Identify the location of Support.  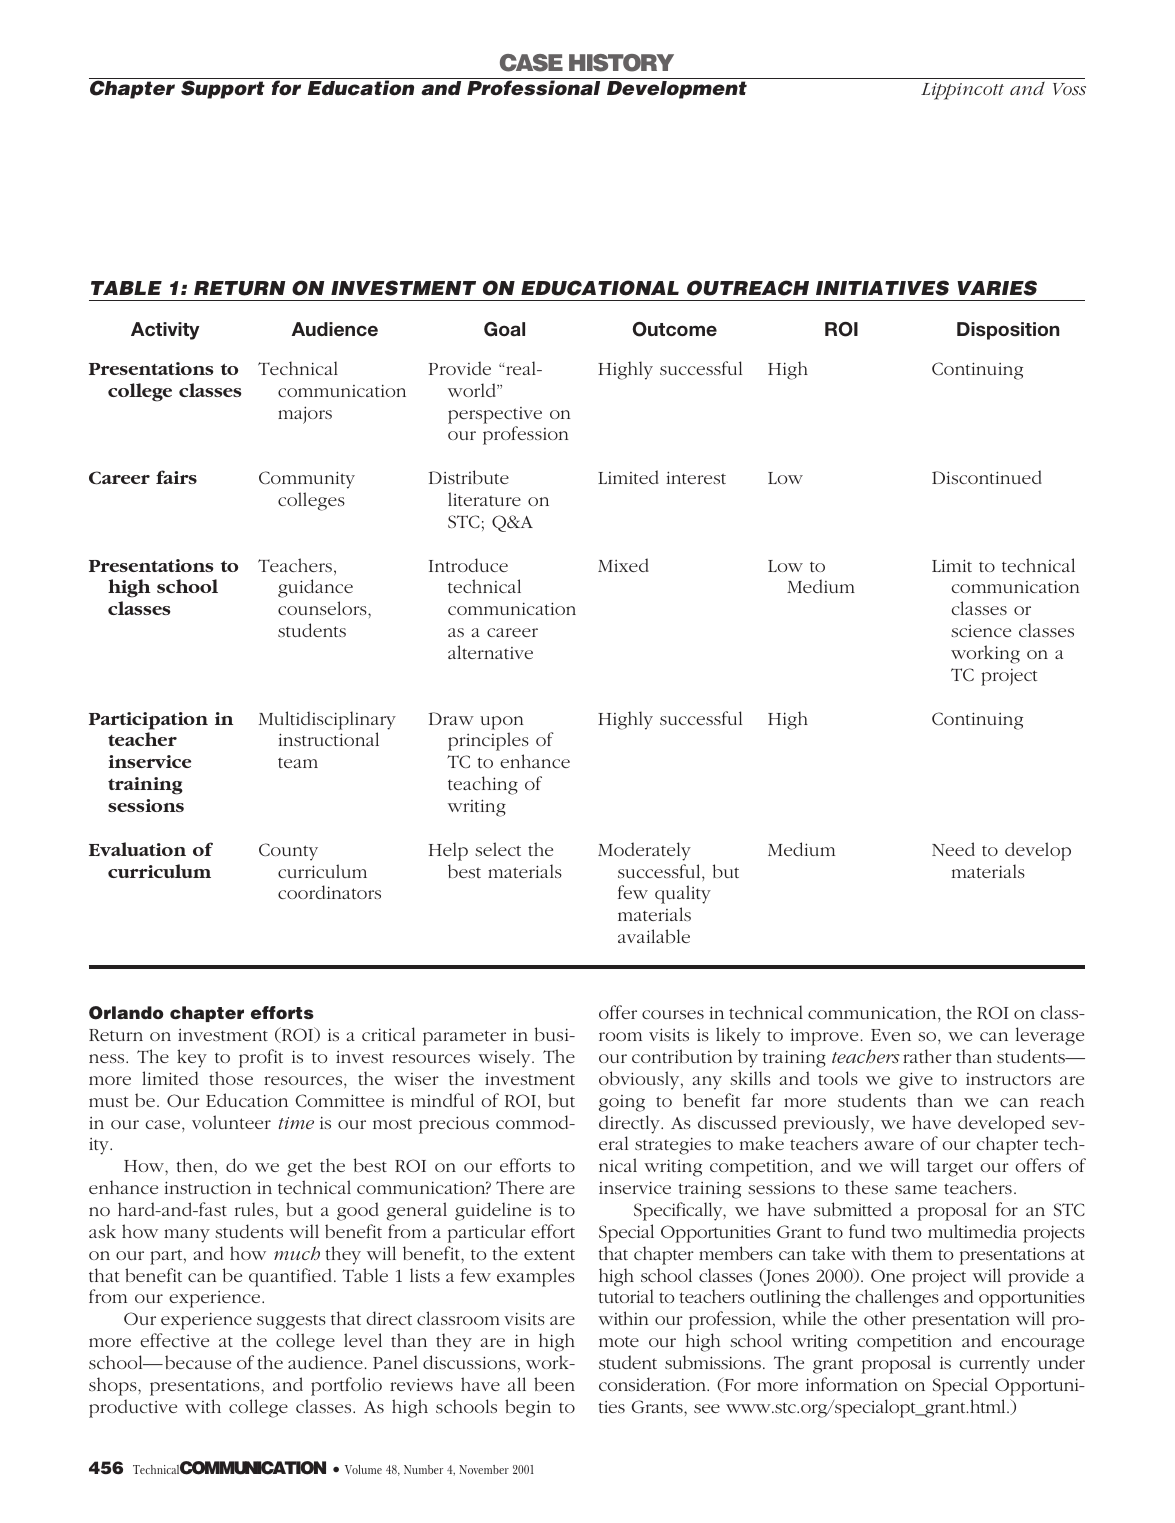
(223, 88).
